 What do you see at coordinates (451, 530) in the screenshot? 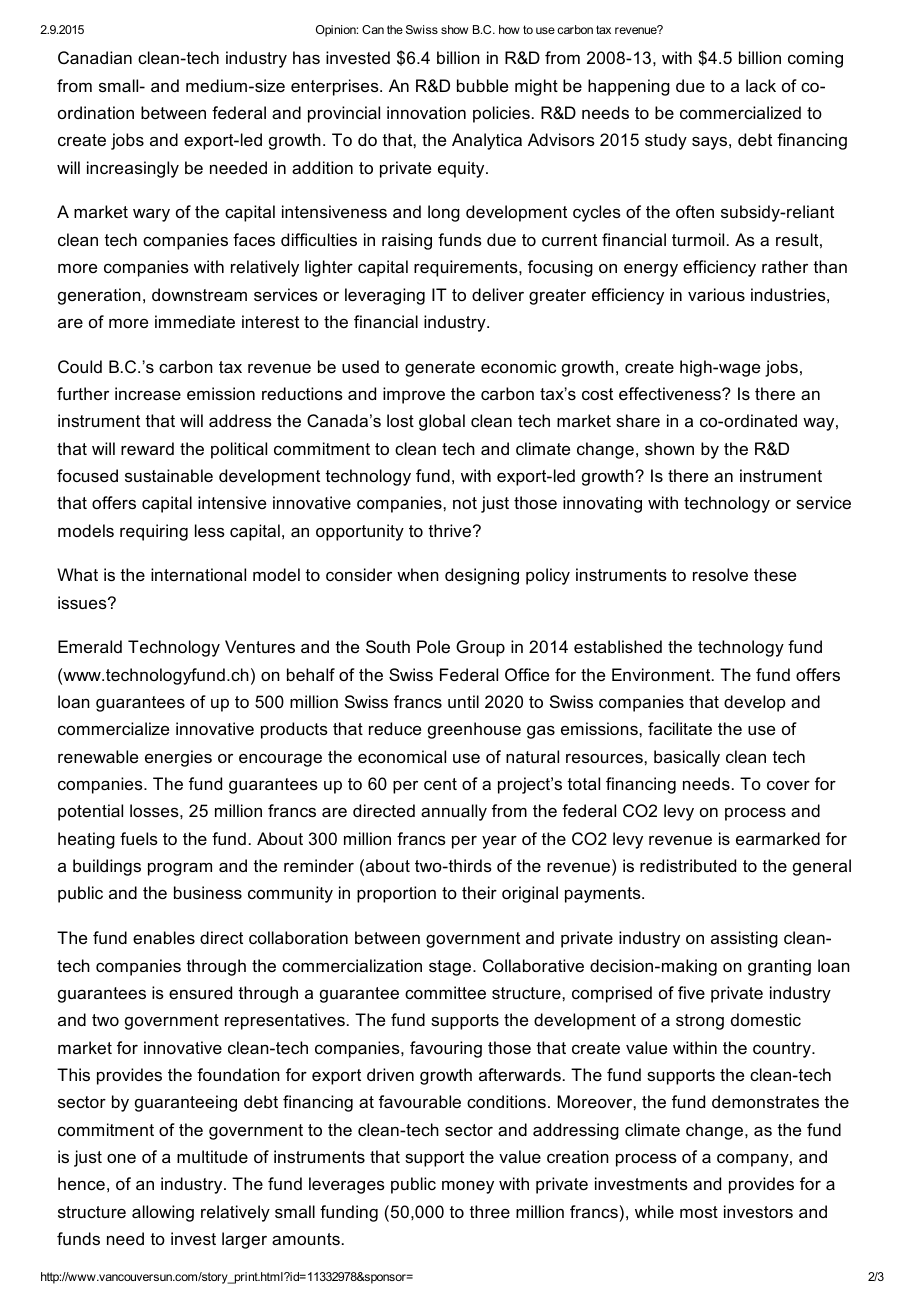
I see `thrive` at bounding box center [451, 530].
